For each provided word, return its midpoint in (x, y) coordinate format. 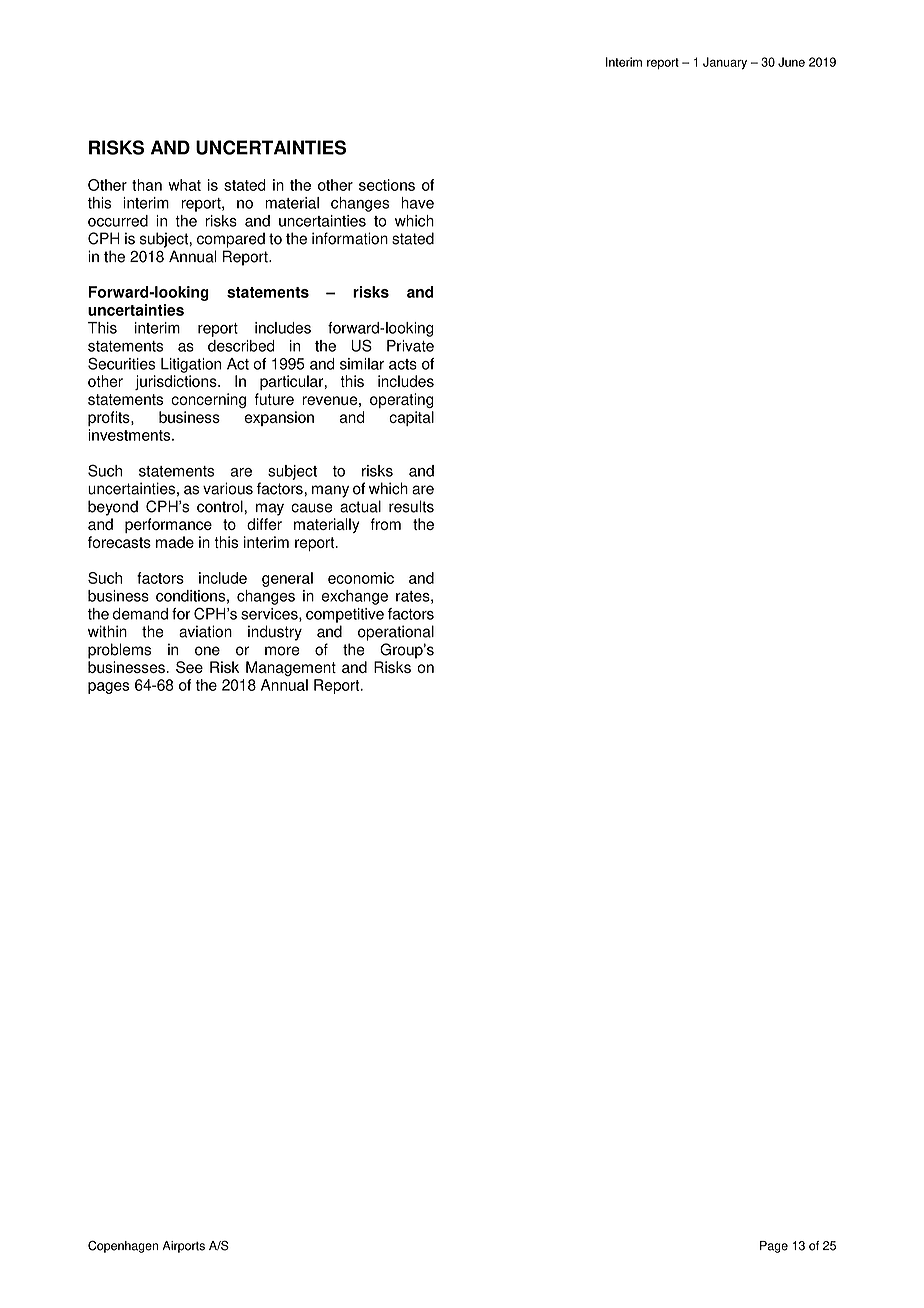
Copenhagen (123, 1246)
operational (396, 633)
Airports (183, 1247)
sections (387, 185)
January (725, 63)
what (184, 185)
